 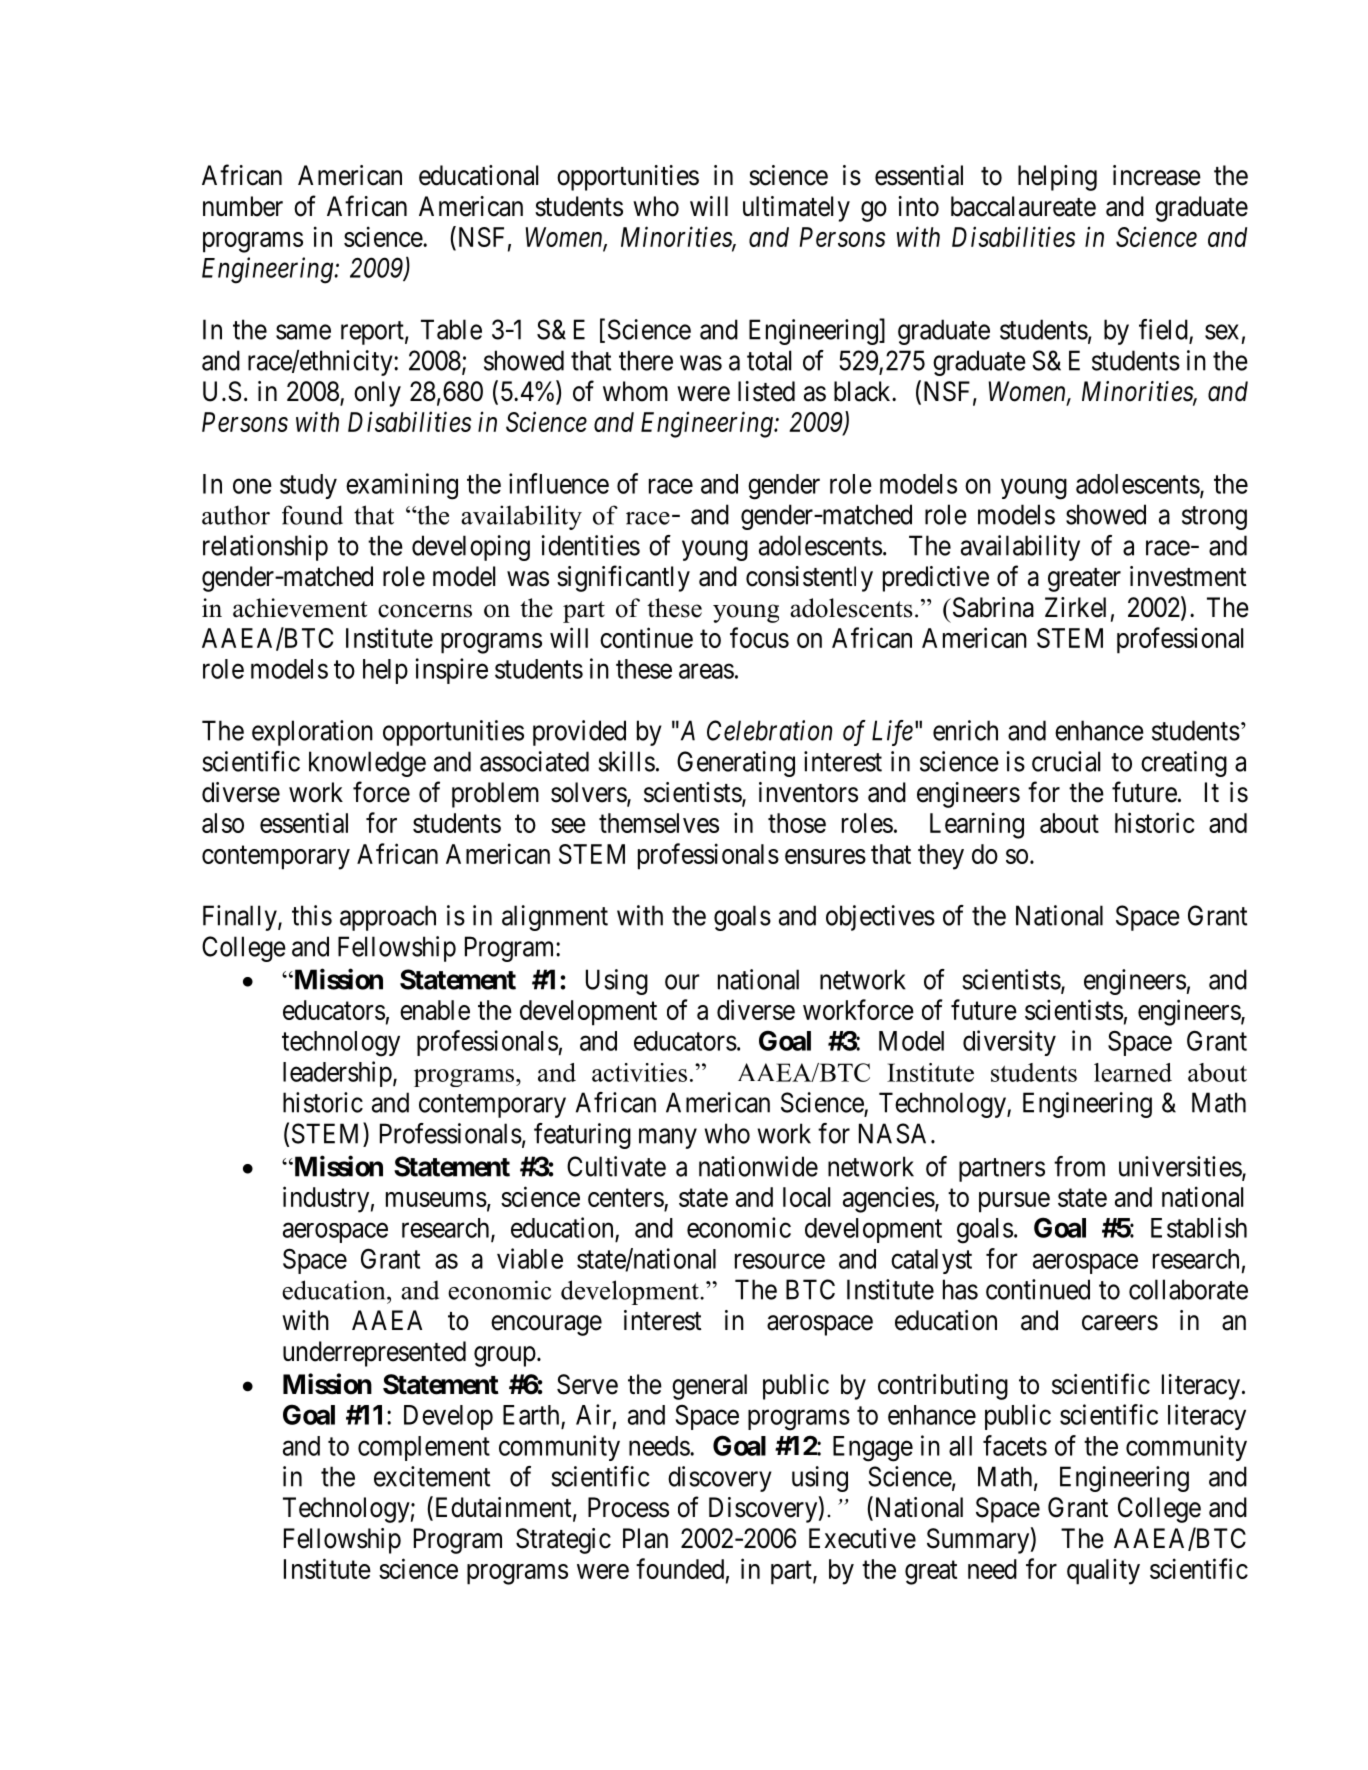 I want to click on investment, so click(x=1188, y=576).
